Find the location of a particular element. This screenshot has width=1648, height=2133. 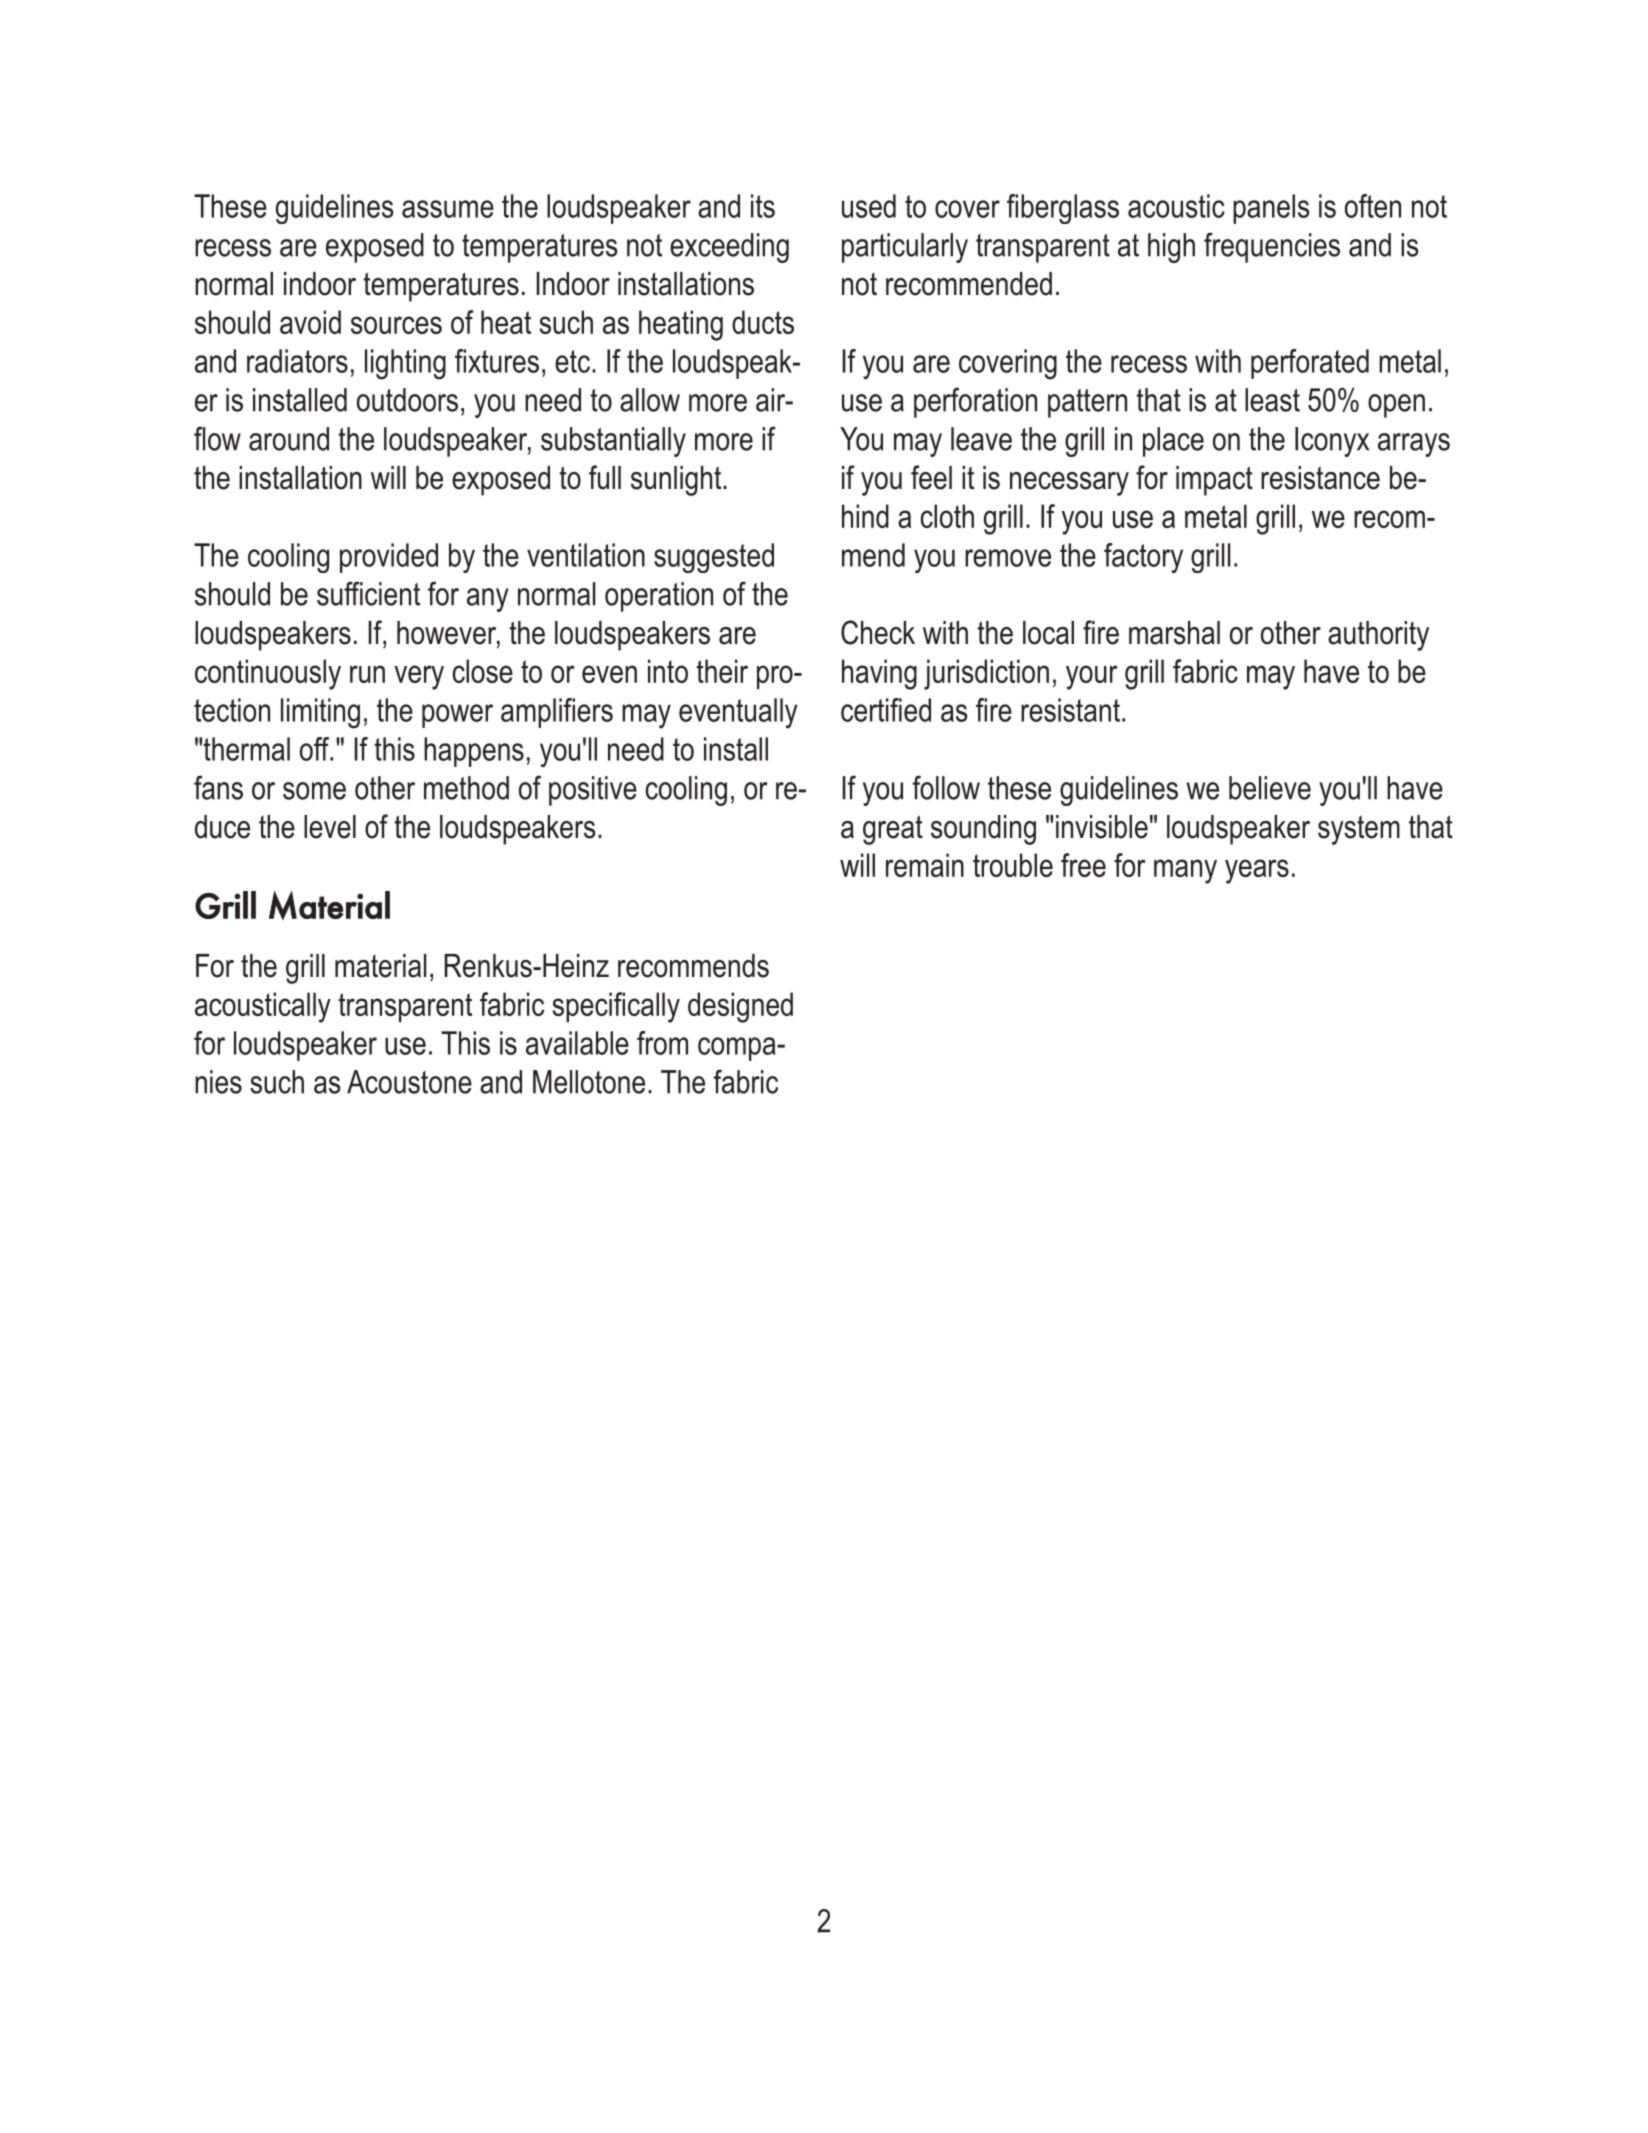

used is located at coordinates (869, 206).
